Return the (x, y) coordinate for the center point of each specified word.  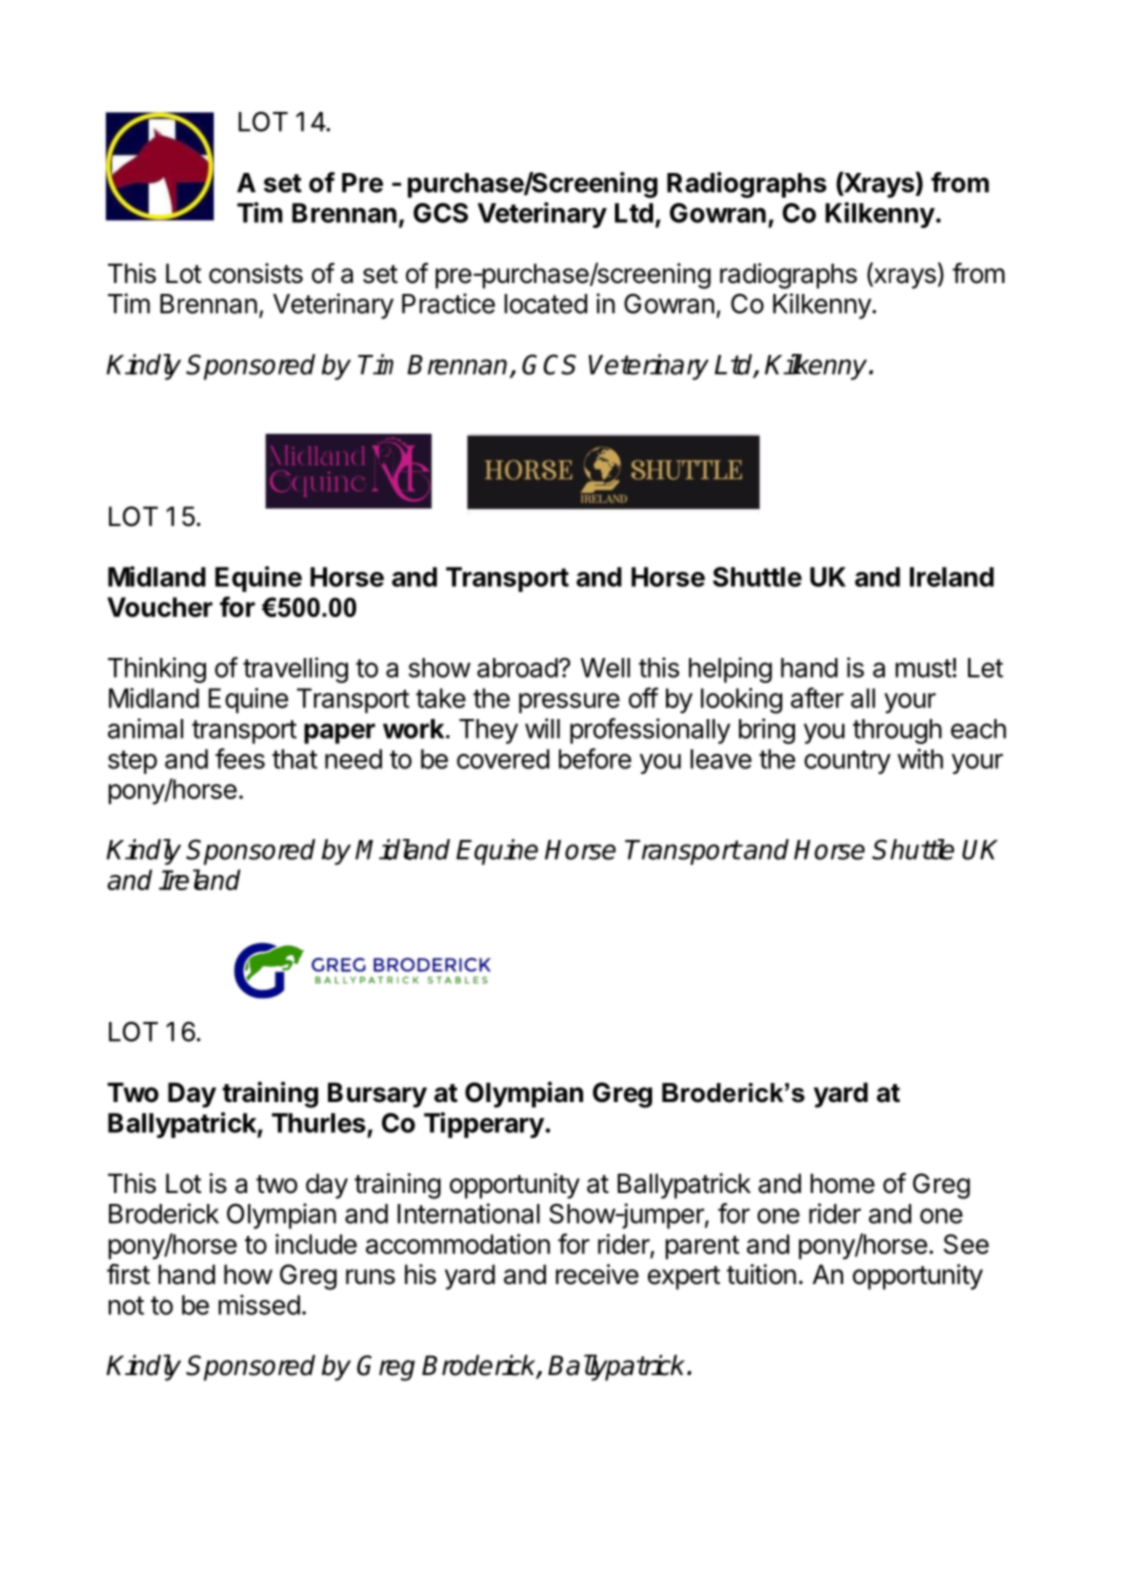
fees (240, 758)
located (545, 304)
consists (256, 273)
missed (259, 1305)
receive (597, 1274)
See (966, 1244)
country (847, 762)
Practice (448, 303)
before (595, 758)
